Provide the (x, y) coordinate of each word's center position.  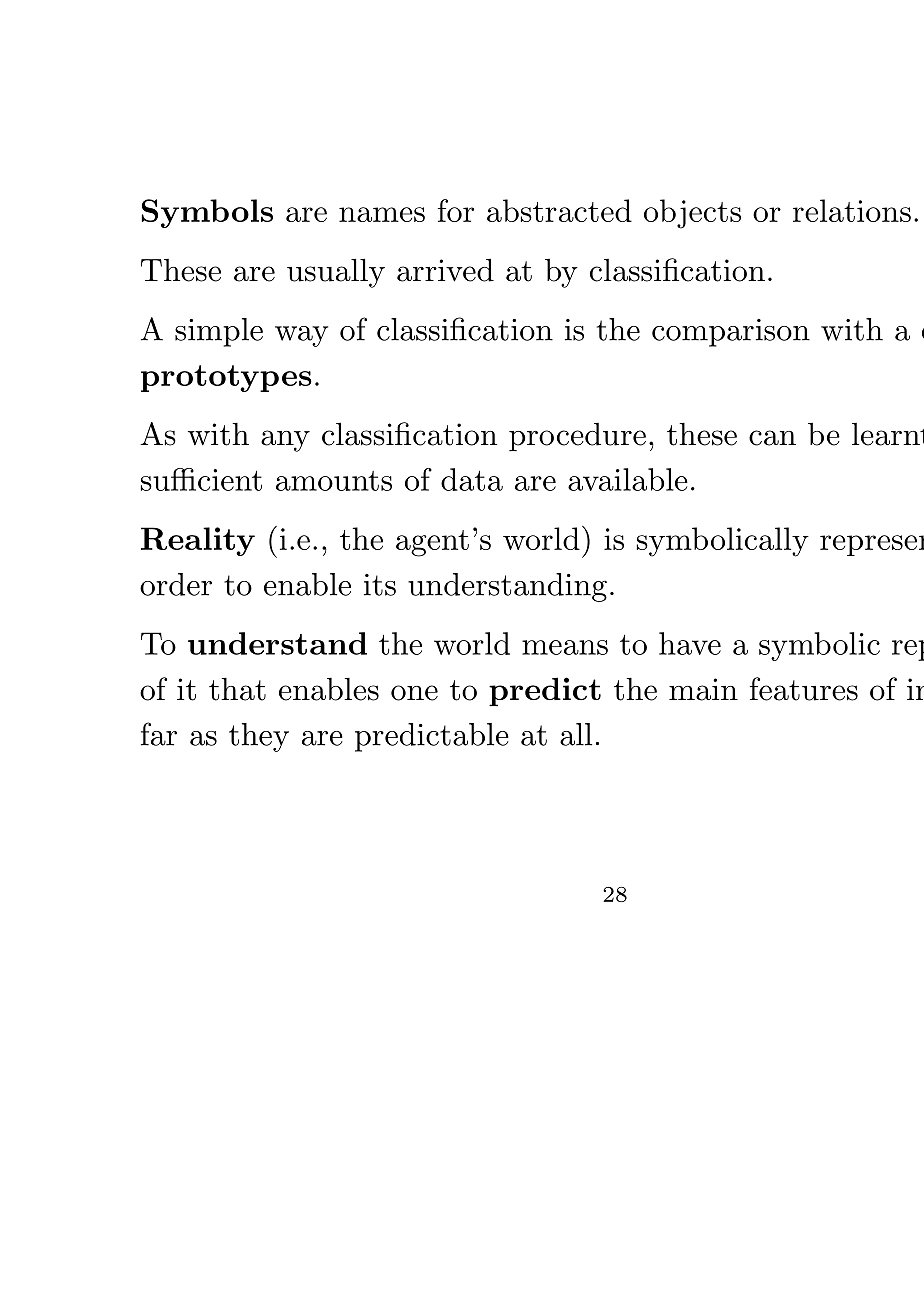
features (804, 689)
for (456, 210)
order (176, 584)
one (414, 693)
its (380, 585)
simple (219, 332)
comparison (731, 333)
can (772, 438)
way (301, 336)
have (690, 643)
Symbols (207, 213)
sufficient (201, 479)
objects (692, 214)
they (259, 737)
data (472, 479)
